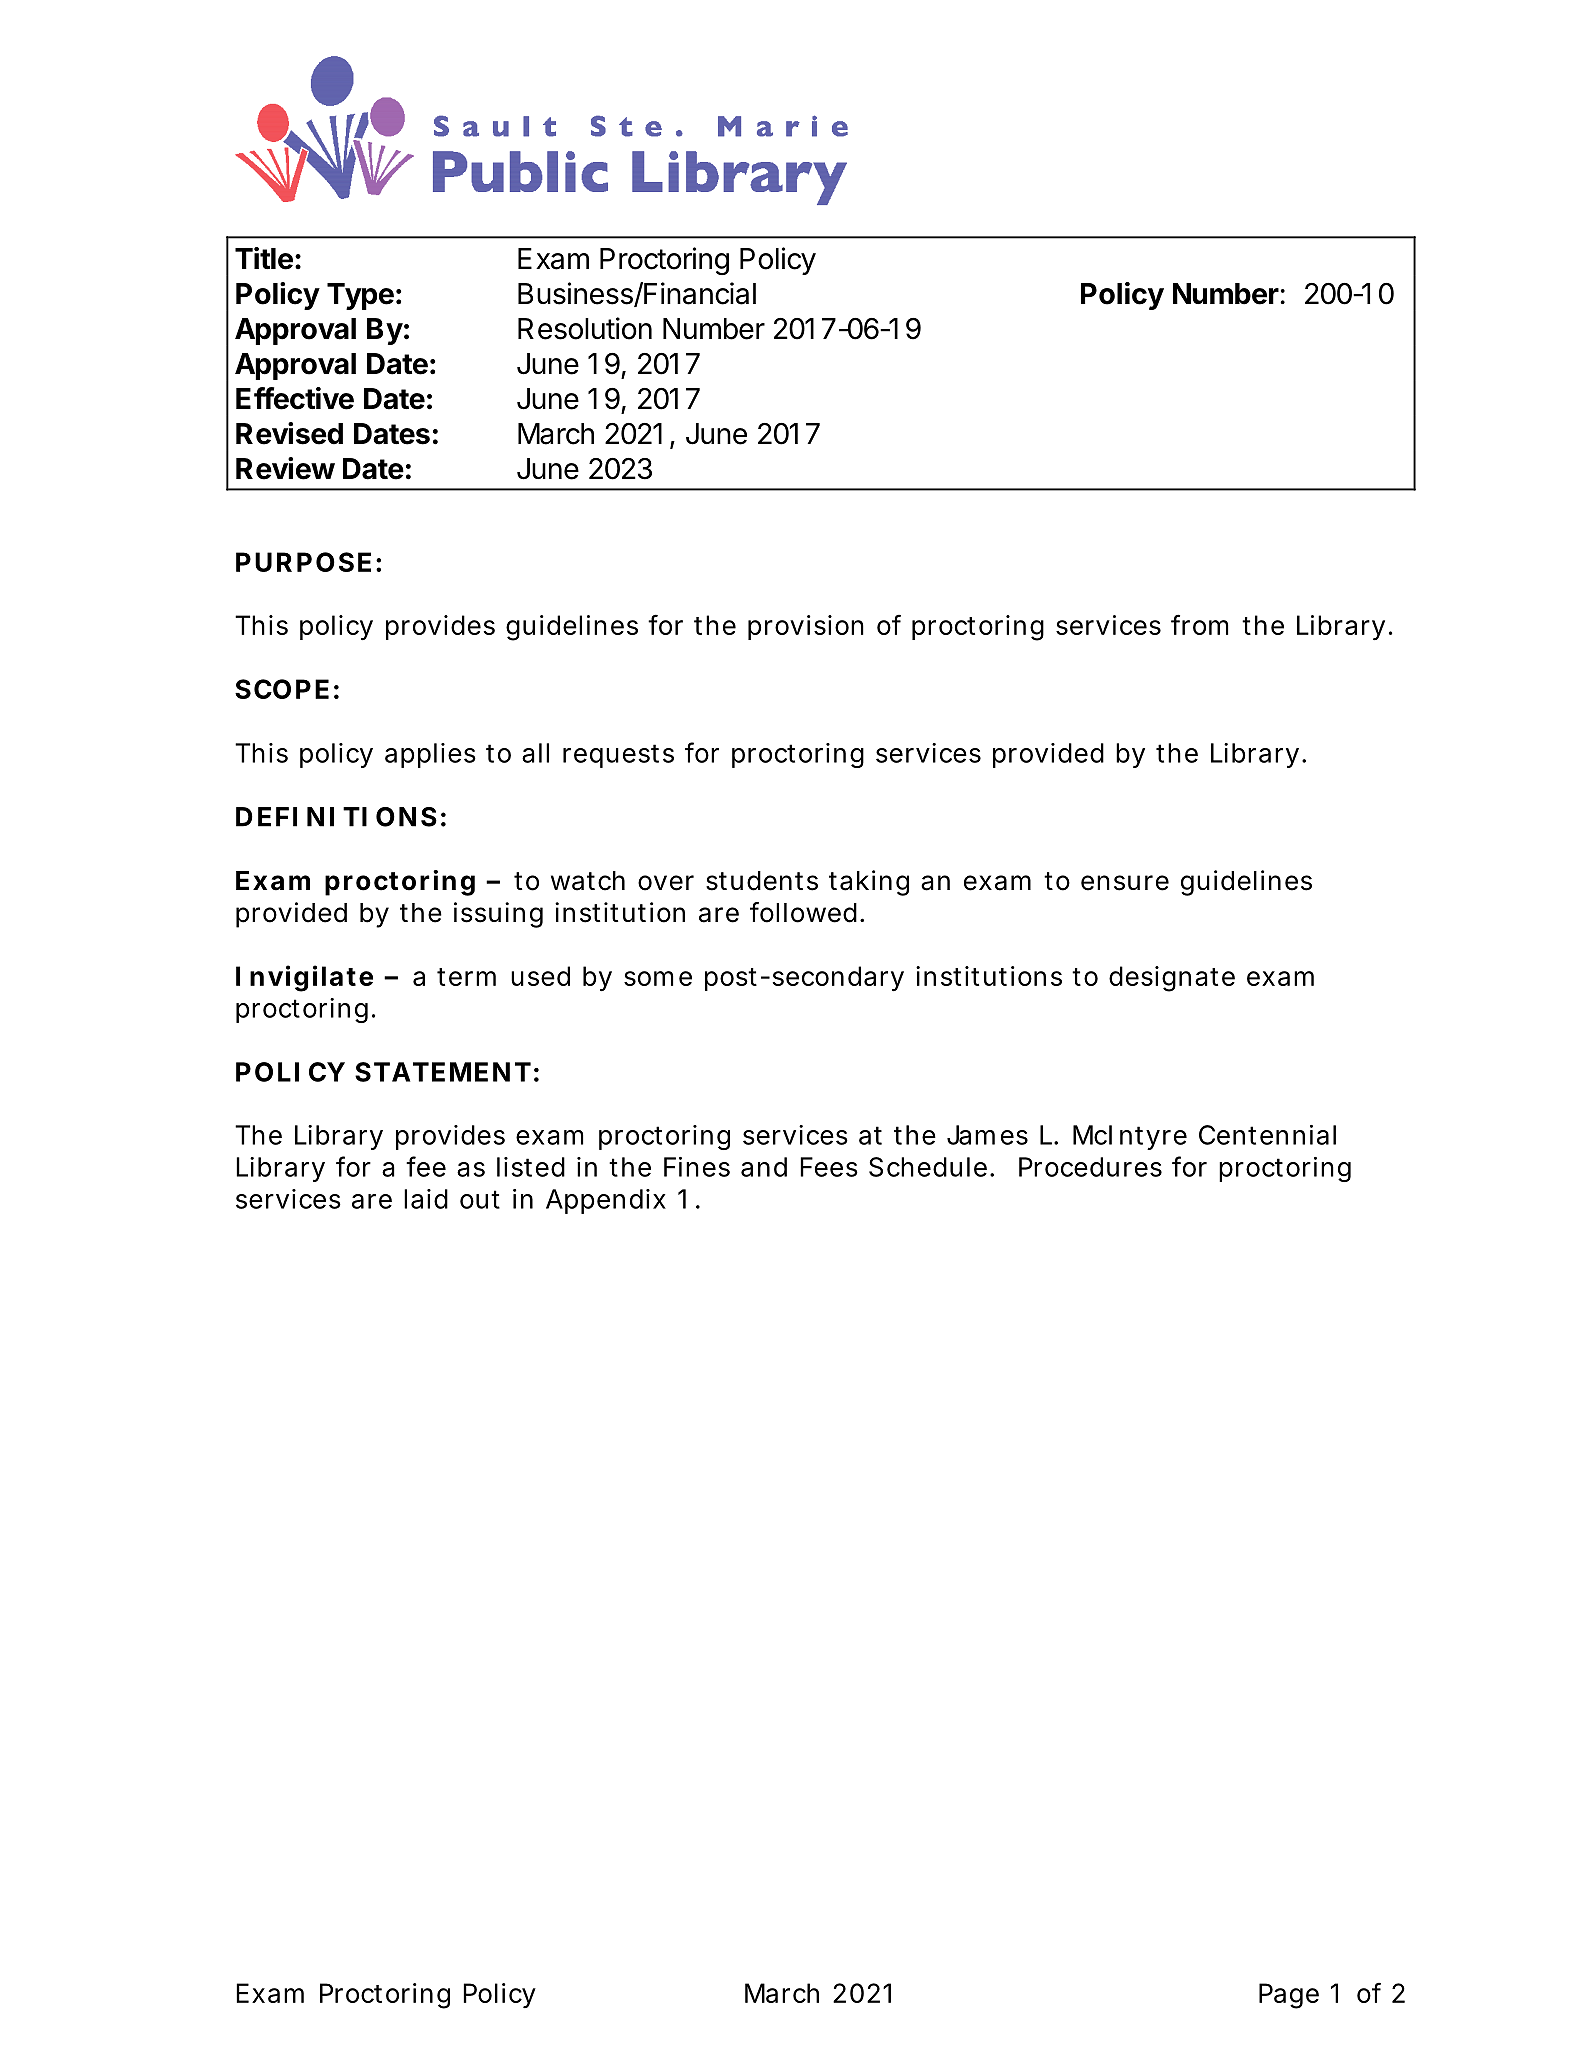 The height and width of the screenshot is (2064, 1595). What do you see at coordinates (1267, 1135) in the screenshot?
I see `Centennial` at bounding box center [1267, 1135].
